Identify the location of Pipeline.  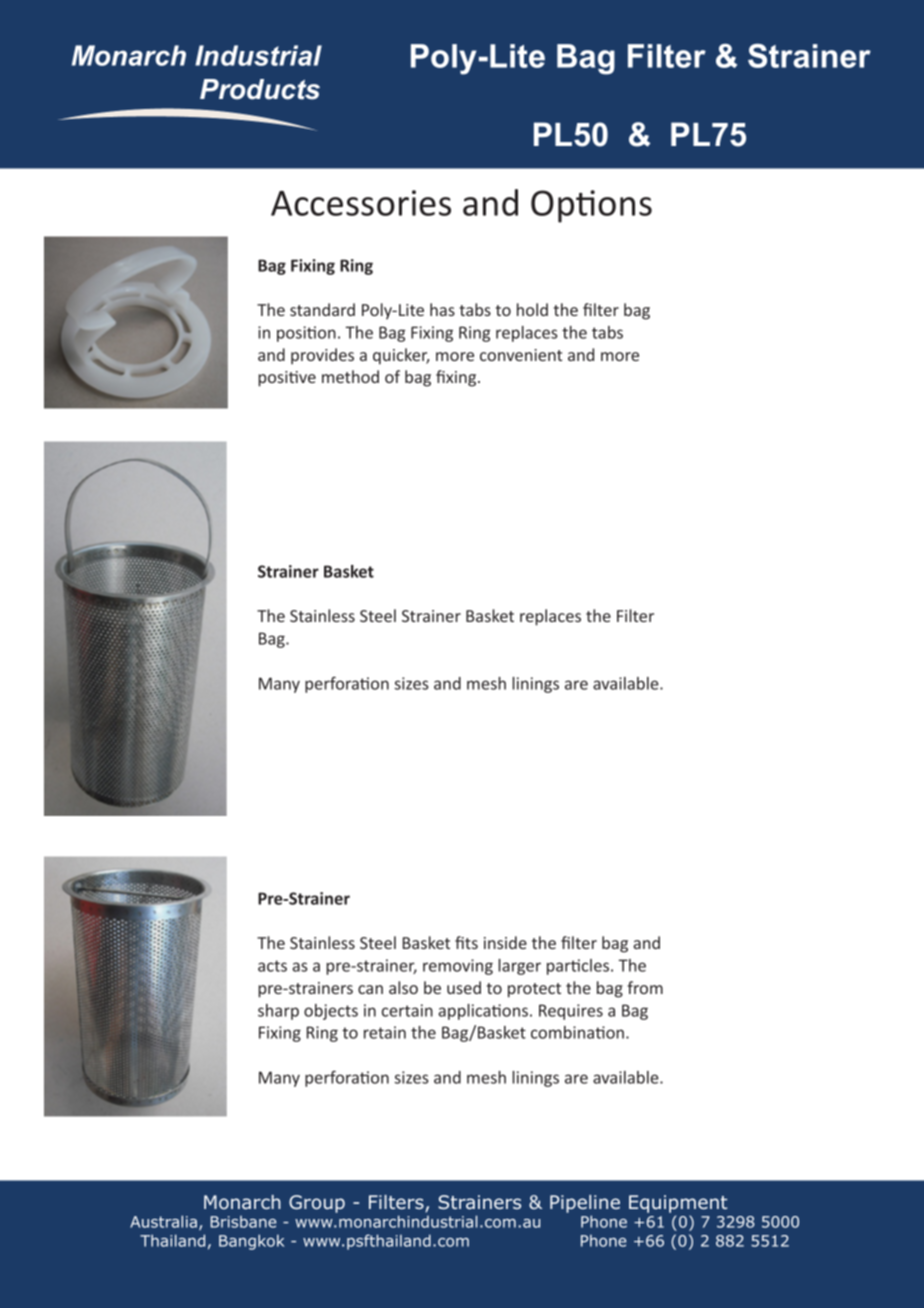
(585, 1204).
